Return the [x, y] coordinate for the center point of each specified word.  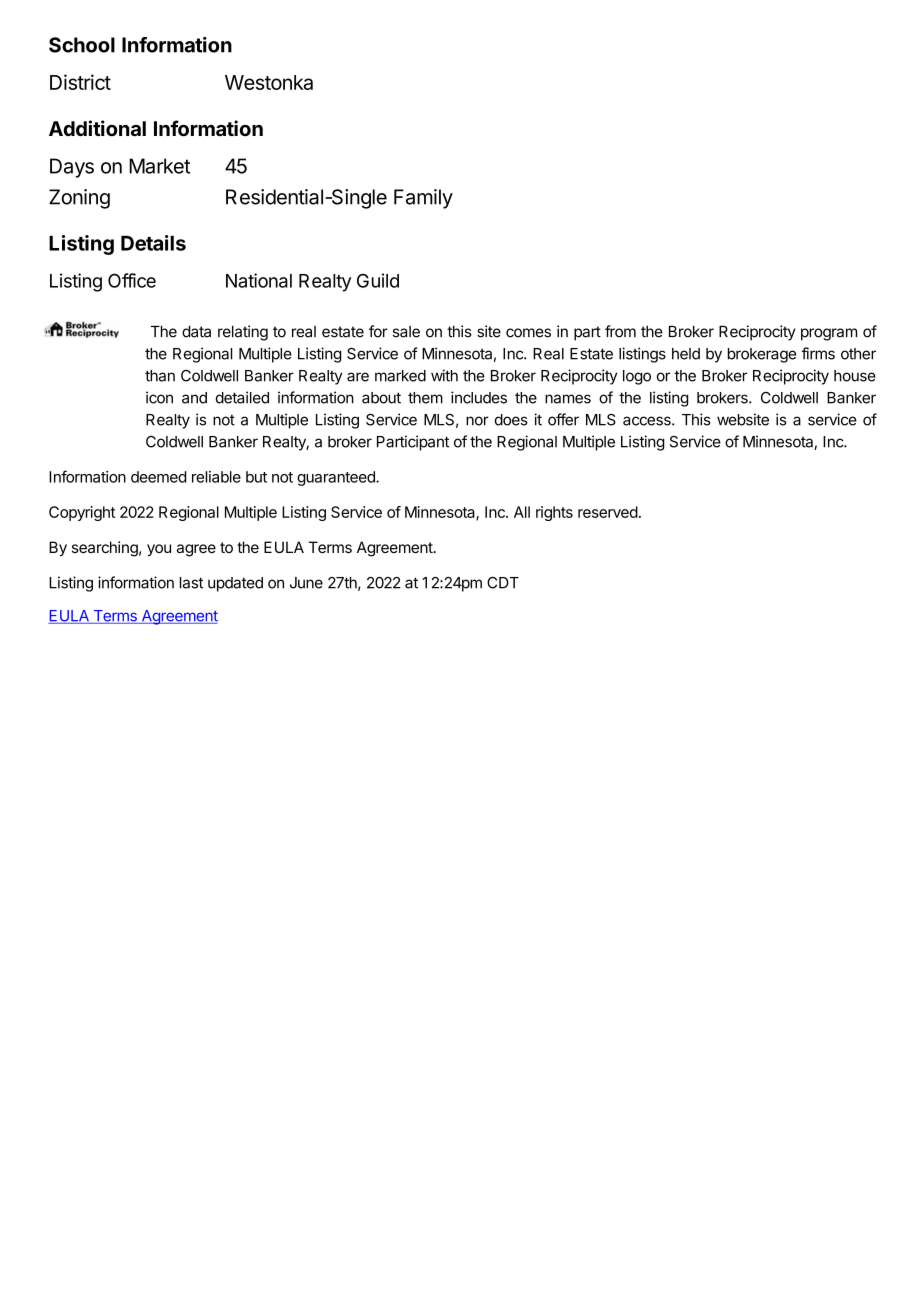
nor [477, 421]
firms [818, 353]
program [829, 334]
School [82, 45]
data [196, 332]
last [191, 583]
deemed [158, 477]
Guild [378, 280]
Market [159, 166]
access [648, 421]
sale [406, 332]
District [80, 82]
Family [423, 199]
